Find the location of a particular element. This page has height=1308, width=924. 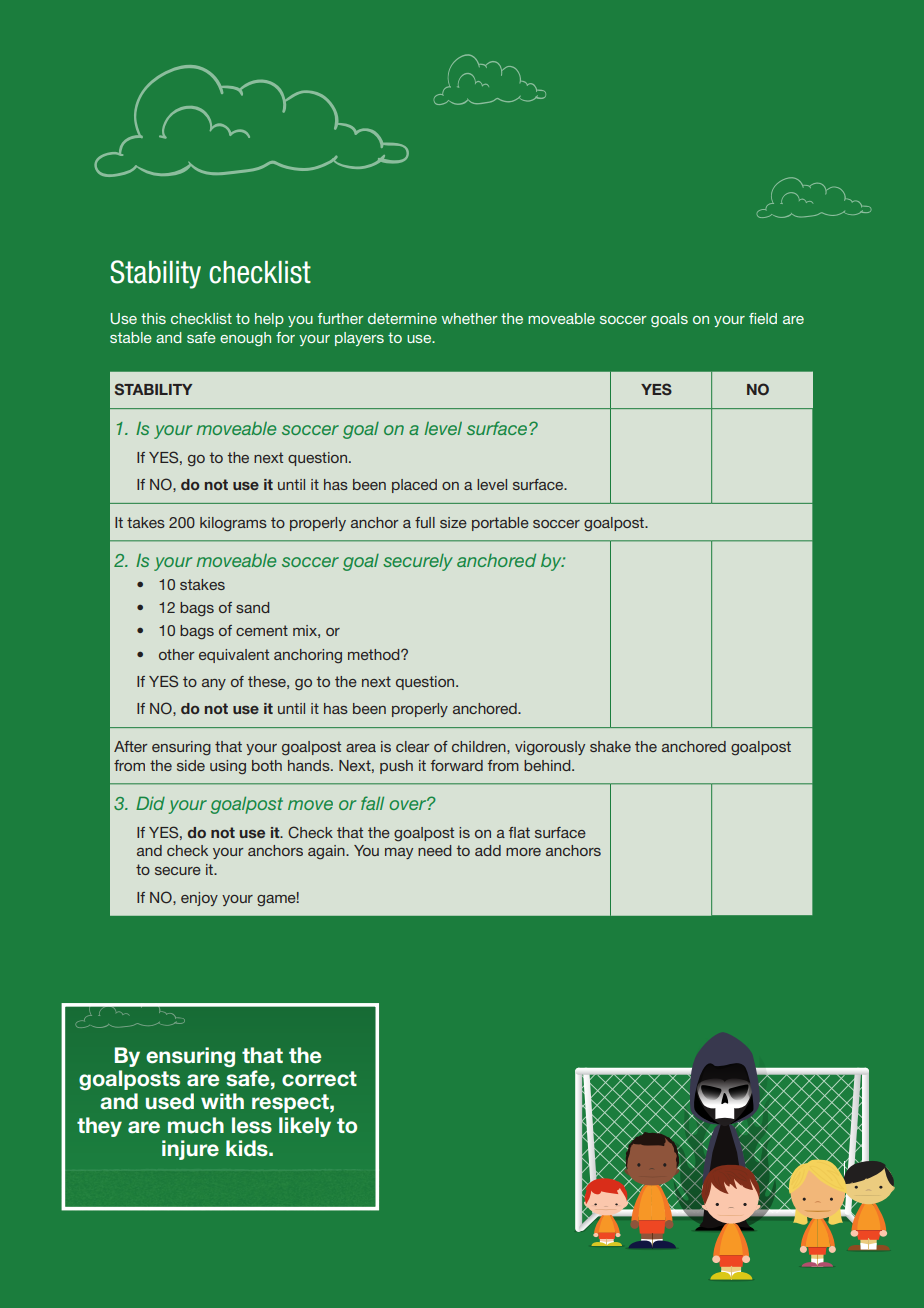

much is located at coordinates (196, 1125).
